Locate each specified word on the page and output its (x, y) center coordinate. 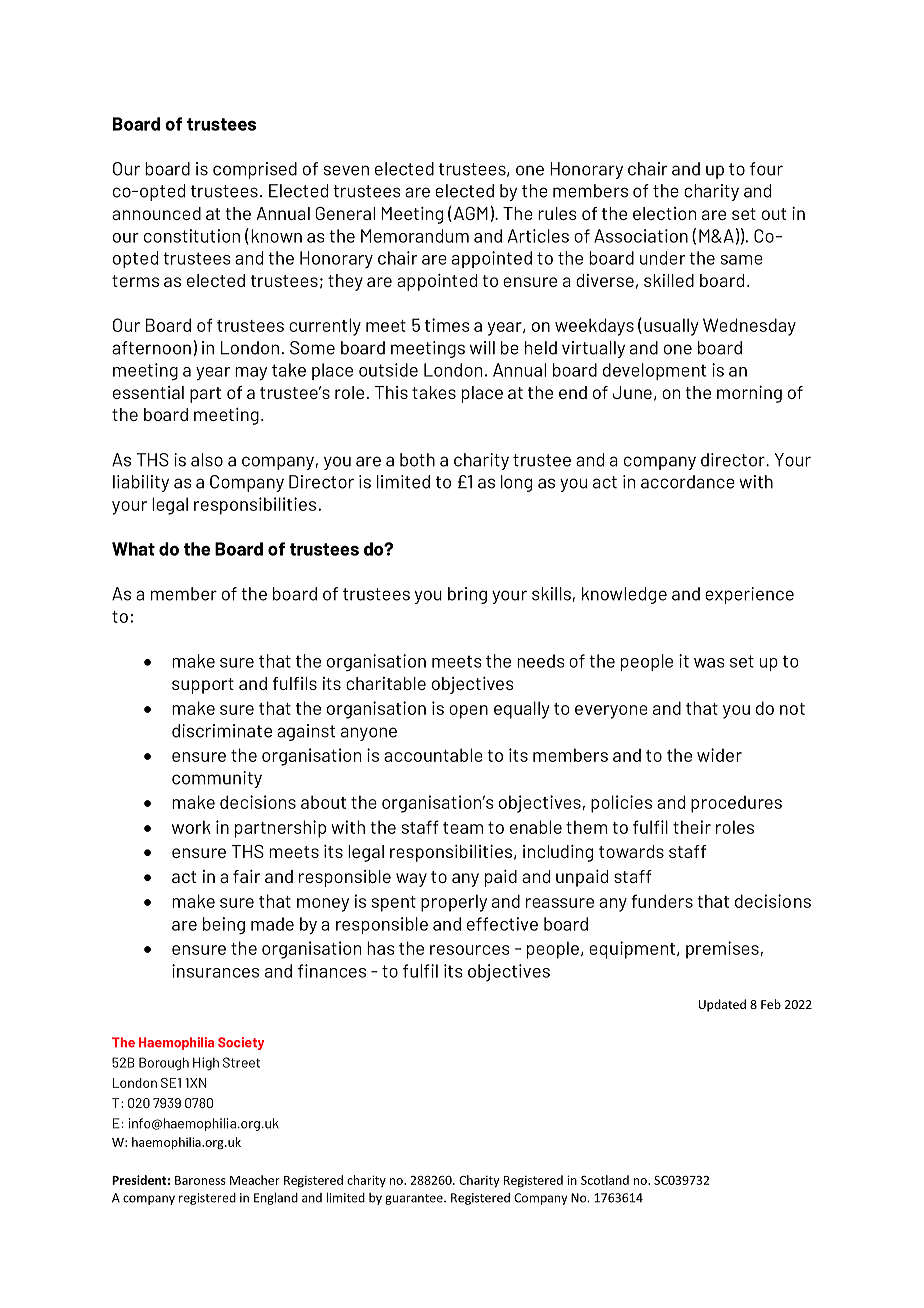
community (217, 779)
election (664, 213)
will (482, 348)
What (133, 549)
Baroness (200, 1180)
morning (749, 394)
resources (470, 950)
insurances (215, 971)
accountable (433, 755)
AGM (469, 214)
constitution (192, 236)
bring (467, 595)
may (251, 374)
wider (719, 755)
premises (722, 950)
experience (749, 595)
